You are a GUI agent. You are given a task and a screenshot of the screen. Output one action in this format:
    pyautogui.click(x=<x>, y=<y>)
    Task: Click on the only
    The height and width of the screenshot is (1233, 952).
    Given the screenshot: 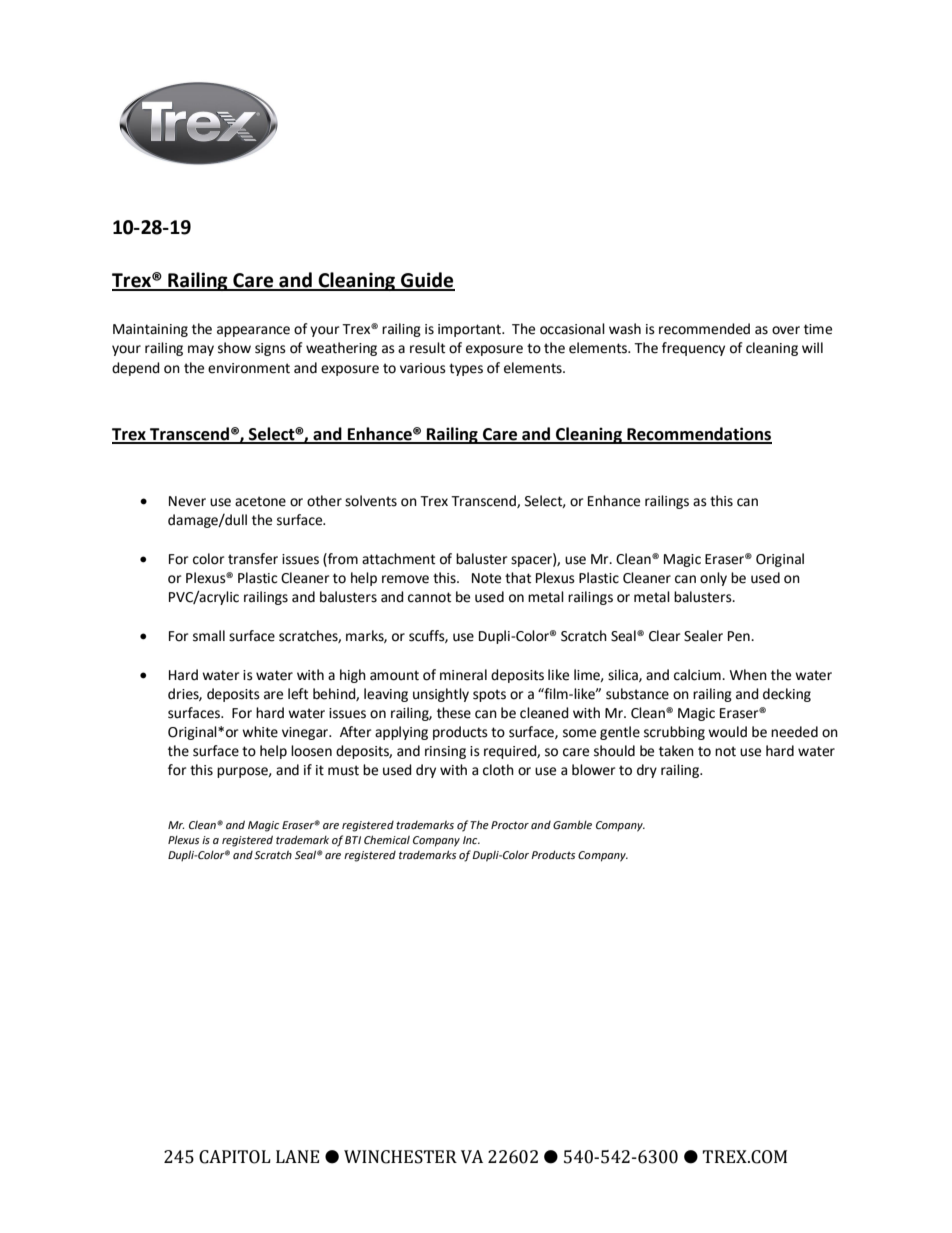 What is the action you would take?
    pyautogui.click(x=713, y=579)
